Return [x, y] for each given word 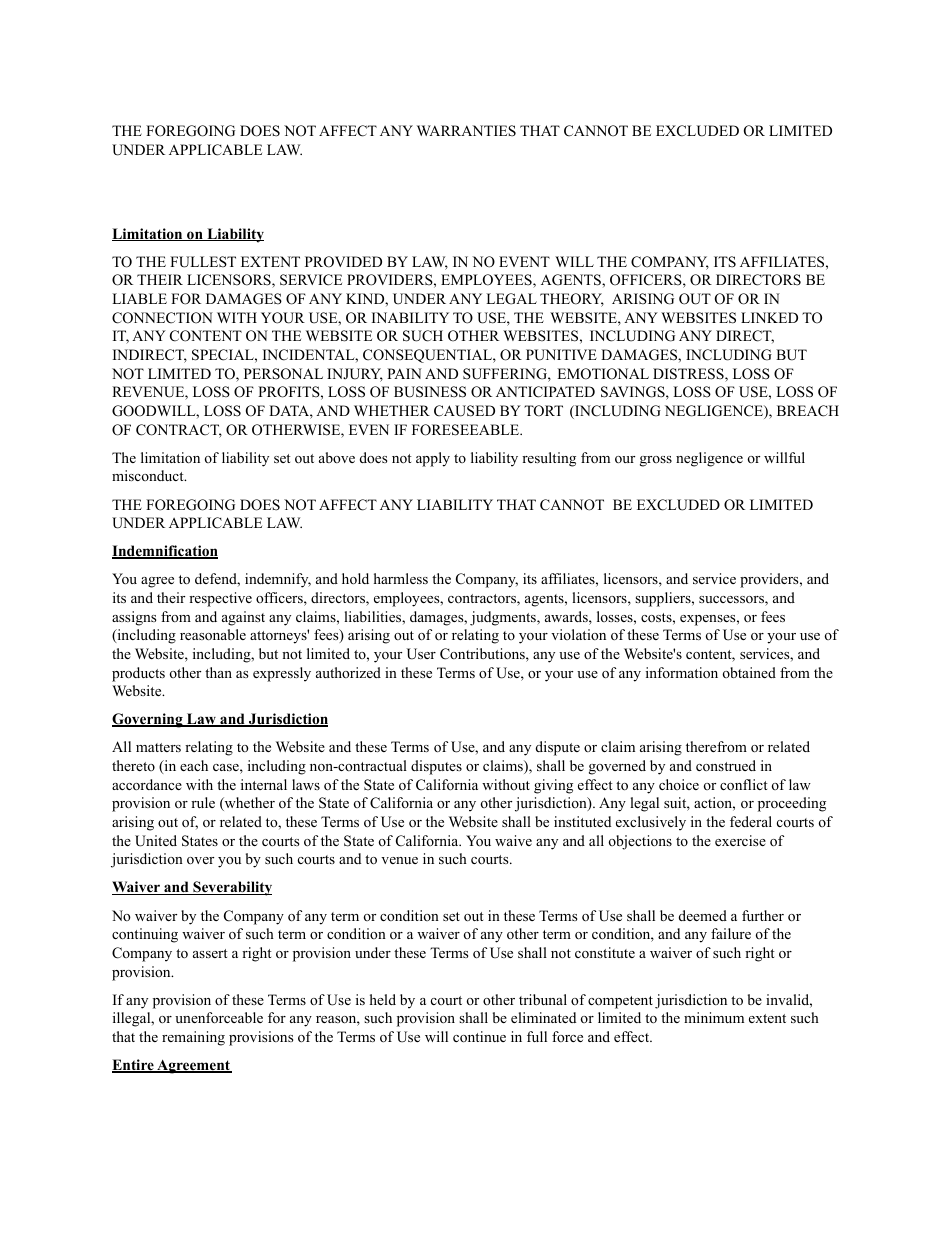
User [421, 654]
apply [433, 459]
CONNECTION [162, 318]
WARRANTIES [466, 131]
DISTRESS [689, 375]
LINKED [769, 317]
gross [656, 461]
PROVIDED [343, 262]
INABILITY [410, 317]
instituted [582, 821]
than [218, 672]
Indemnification [165, 552]
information [682, 673]
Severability [231, 888]
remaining [193, 1038]
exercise [740, 840]
